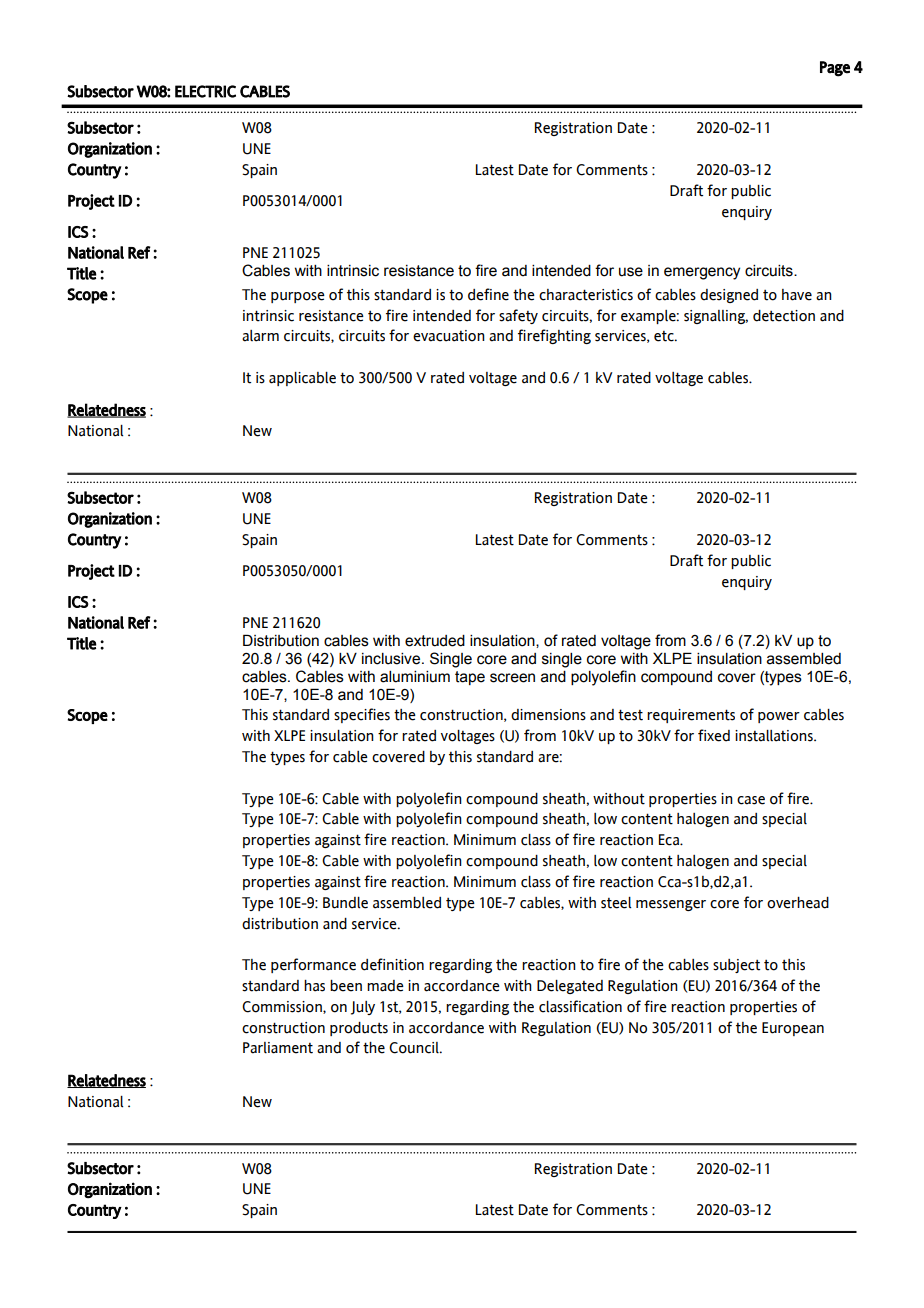  Describe the element at coordinates (392, 659) in the image. I see `inclusive` at that location.
